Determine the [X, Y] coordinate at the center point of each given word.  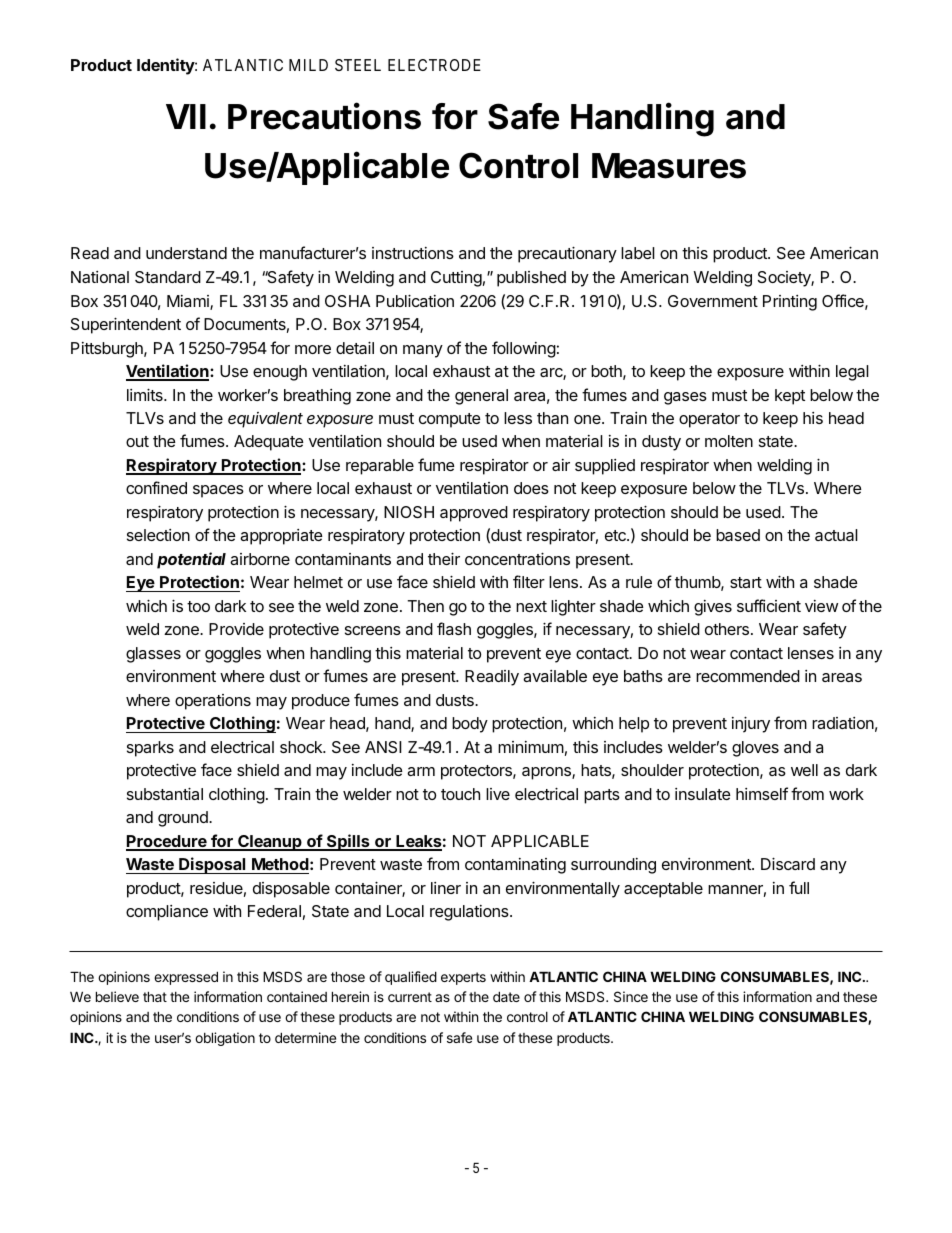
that [155, 996]
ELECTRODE [434, 65]
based [738, 535]
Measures [669, 166]
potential [191, 560]
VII [186, 116]
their [444, 558]
